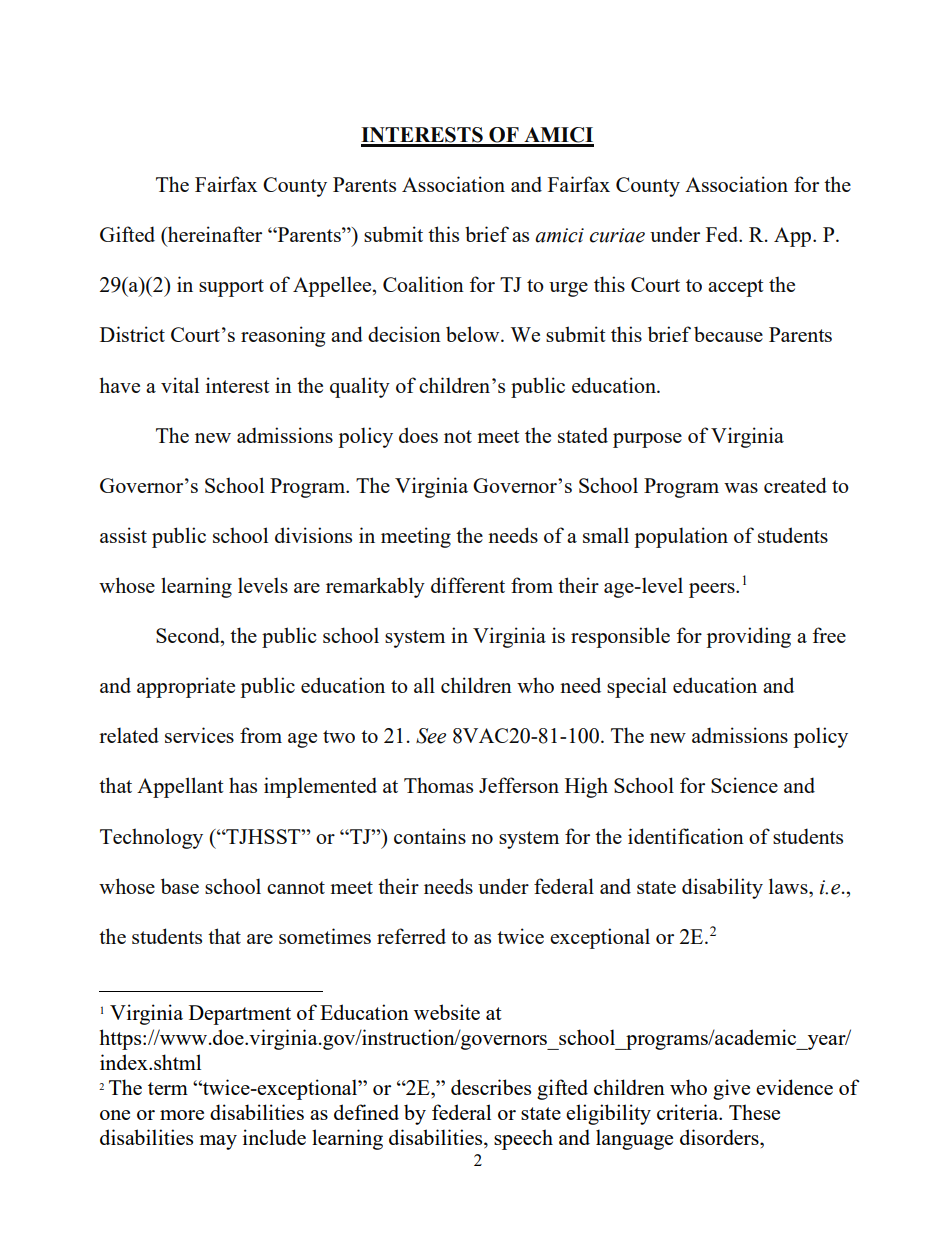 The image size is (952, 1233). What do you see at coordinates (468, 585) in the page?
I see `different` at bounding box center [468, 585].
